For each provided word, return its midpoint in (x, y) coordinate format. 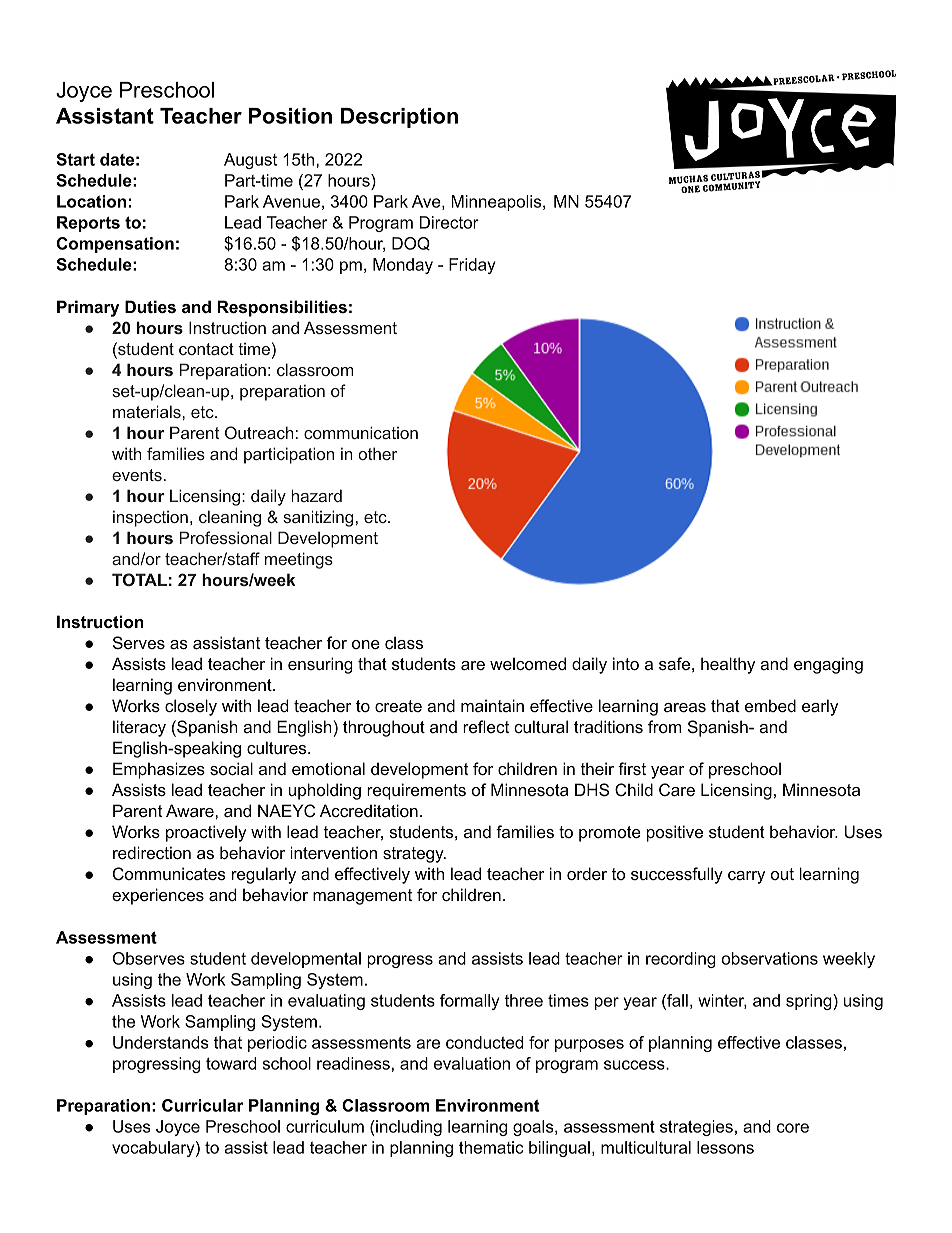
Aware (191, 810)
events (137, 475)
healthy (728, 665)
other (377, 453)
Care (677, 789)
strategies (696, 1128)
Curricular (202, 1105)
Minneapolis (497, 203)
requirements (416, 791)
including (408, 1128)
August (250, 161)
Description (399, 118)
